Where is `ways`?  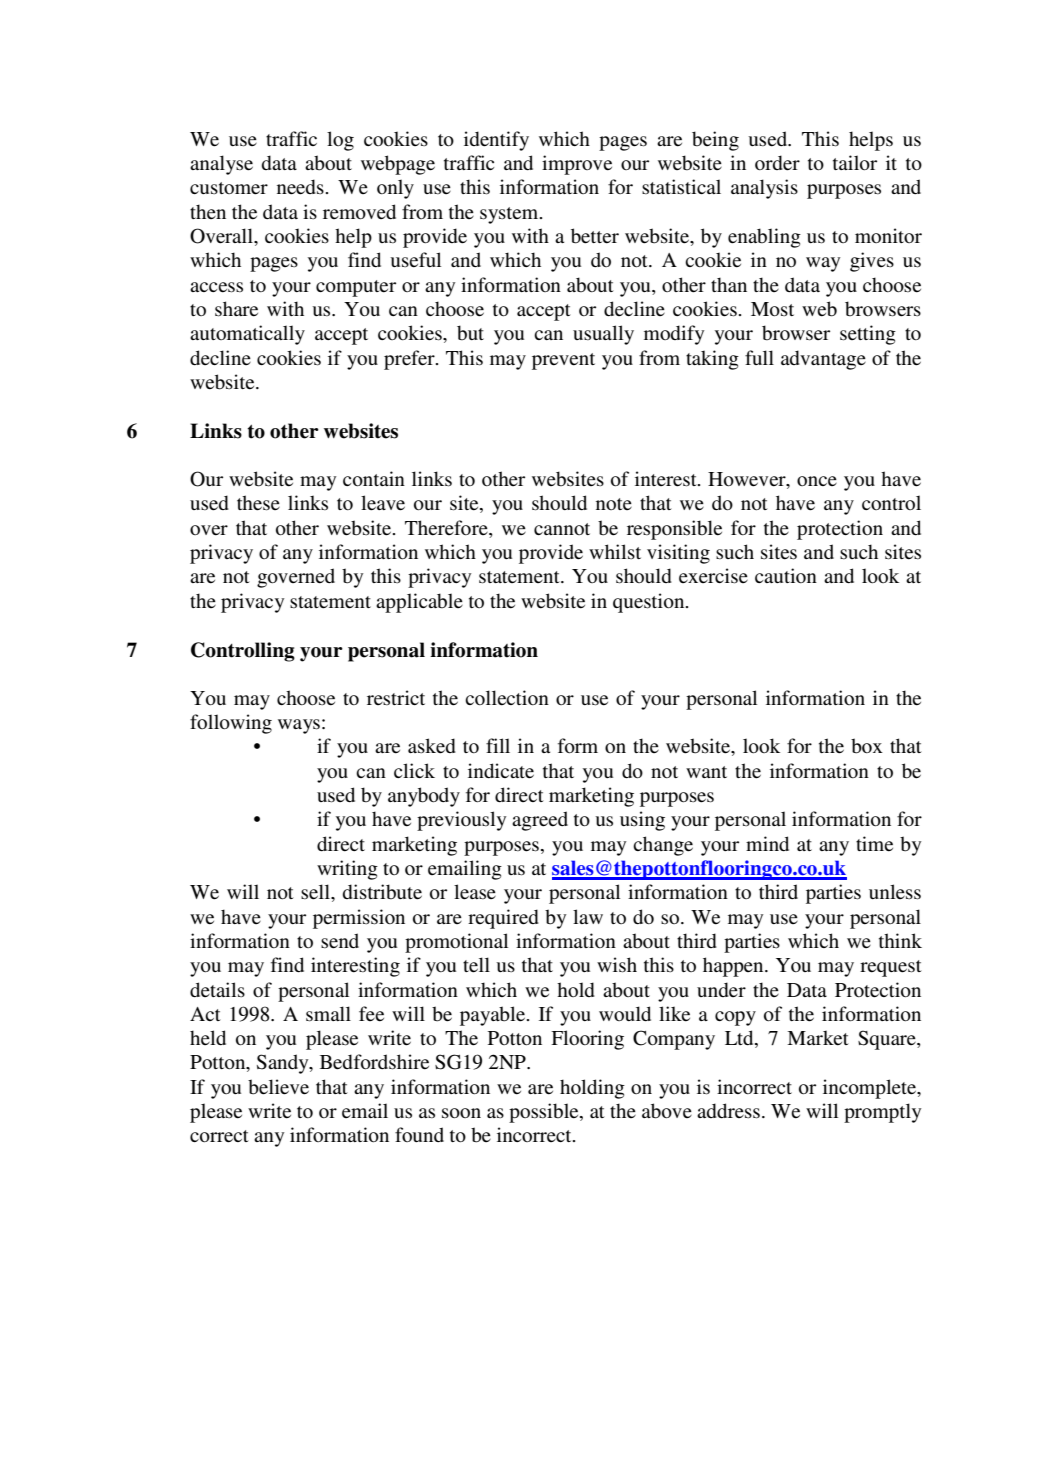 ways is located at coordinates (299, 726).
